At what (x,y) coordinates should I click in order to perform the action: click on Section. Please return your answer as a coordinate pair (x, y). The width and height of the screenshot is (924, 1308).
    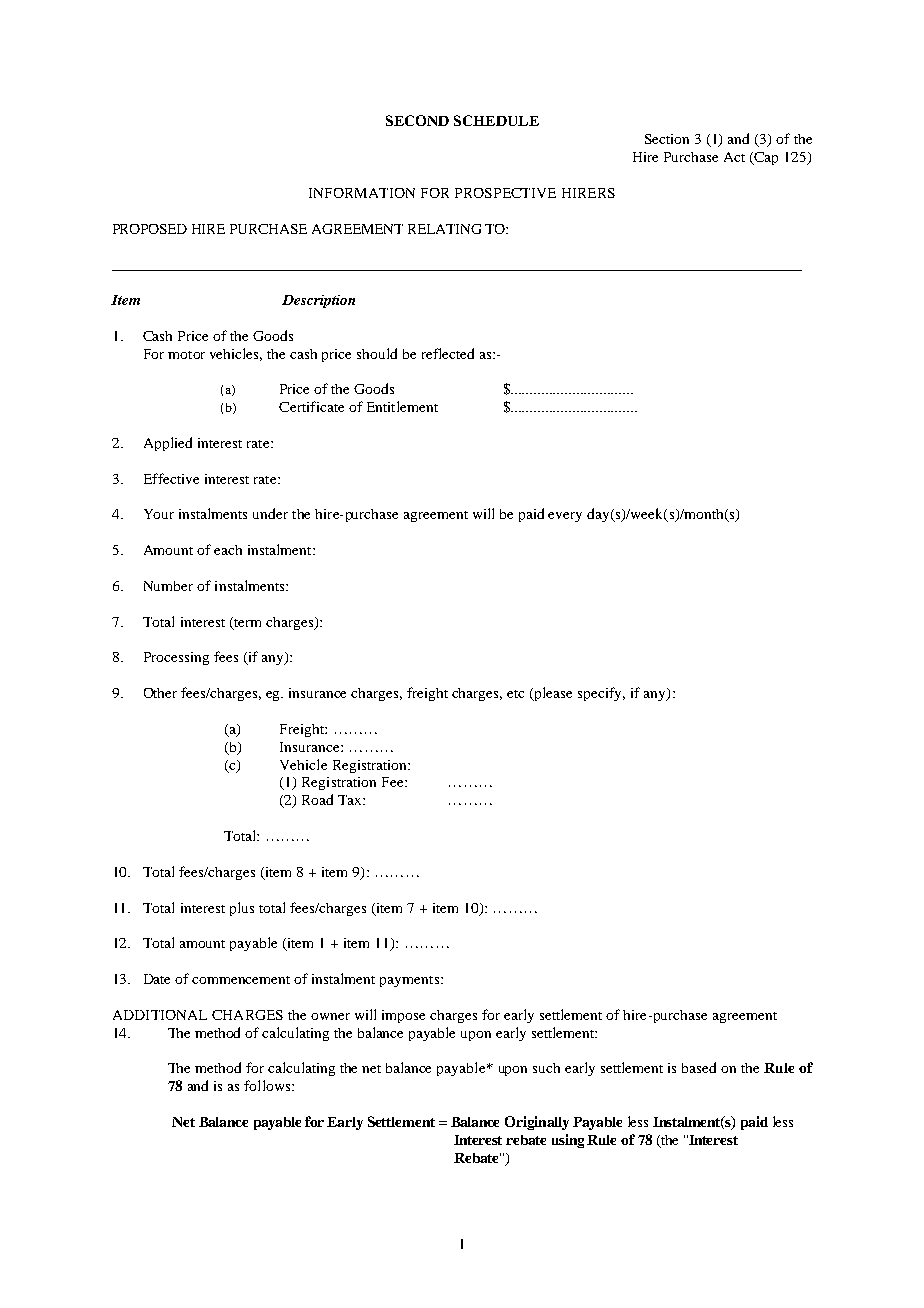
    Looking at the image, I should click on (667, 139).
